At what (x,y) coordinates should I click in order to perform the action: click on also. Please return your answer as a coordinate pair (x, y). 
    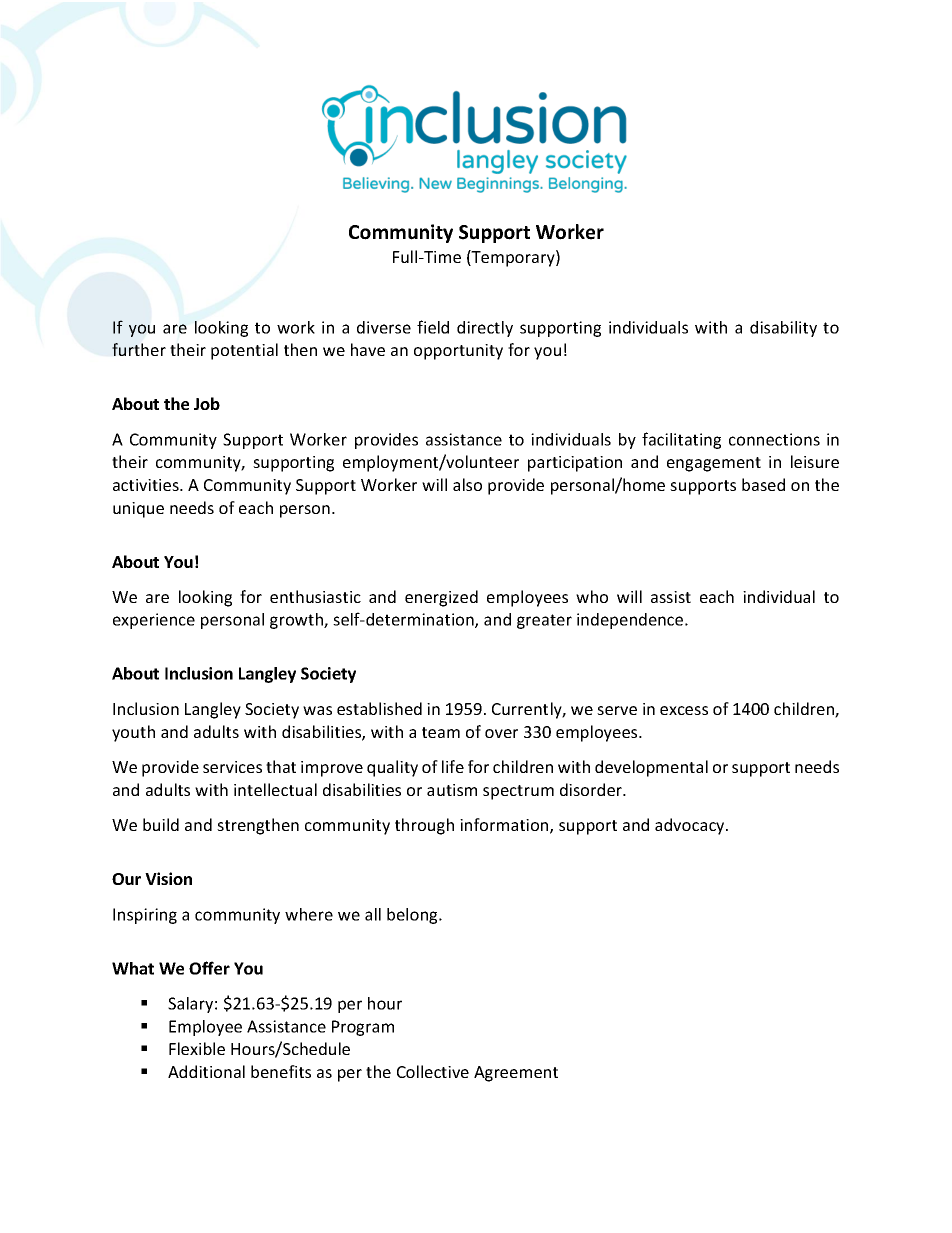
    Looking at the image, I should click on (467, 484).
